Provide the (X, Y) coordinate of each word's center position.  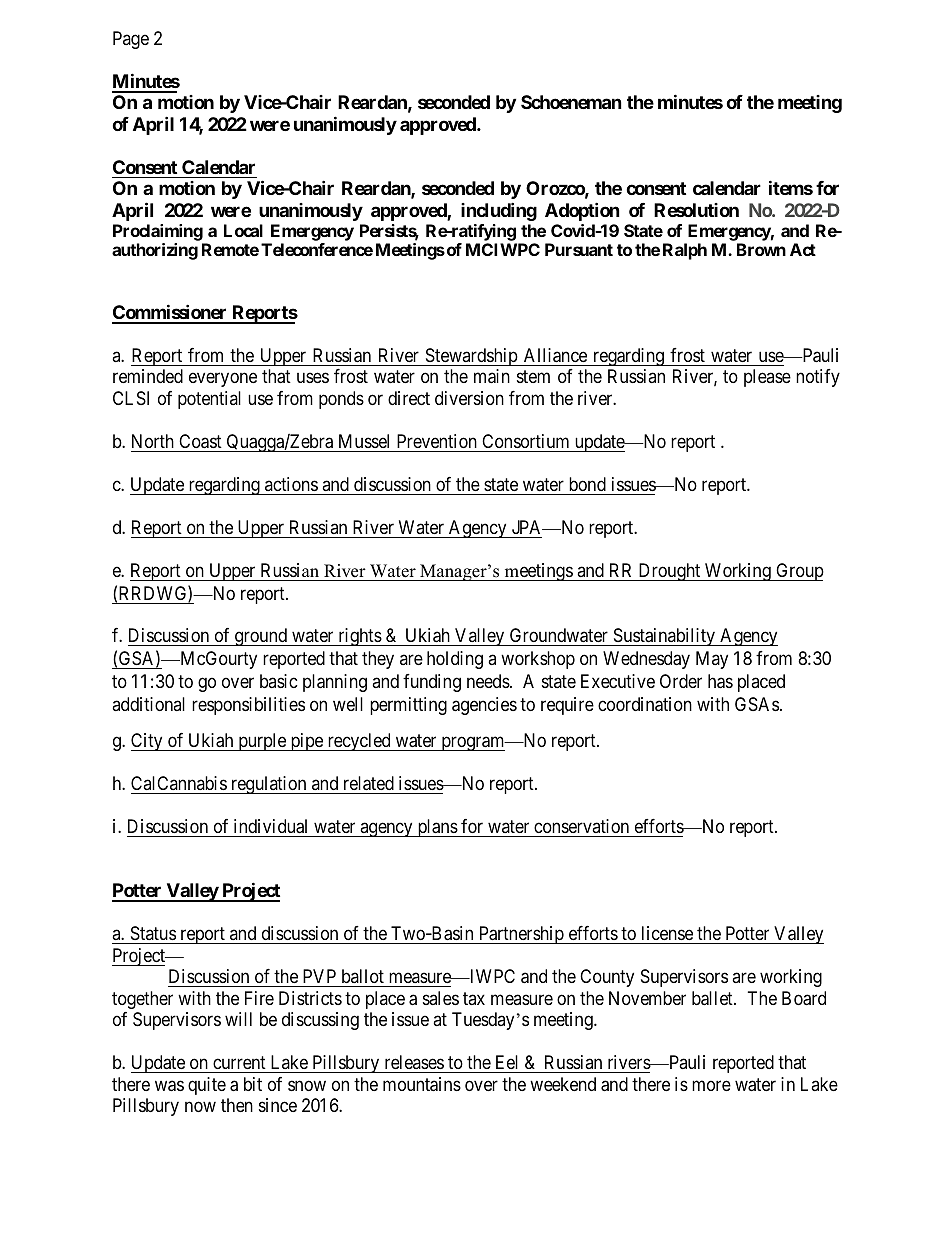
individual (270, 826)
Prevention (437, 441)
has (720, 681)
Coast (200, 441)
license (667, 933)
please (767, 378)
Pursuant (579, 249)
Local (243, 230)
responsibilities (248, 706)
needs (488, 681)
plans (437, 828)
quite (207, 1086)
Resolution (696, 210)
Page (131, 40)
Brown (761, 249)
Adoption (582, 211)
